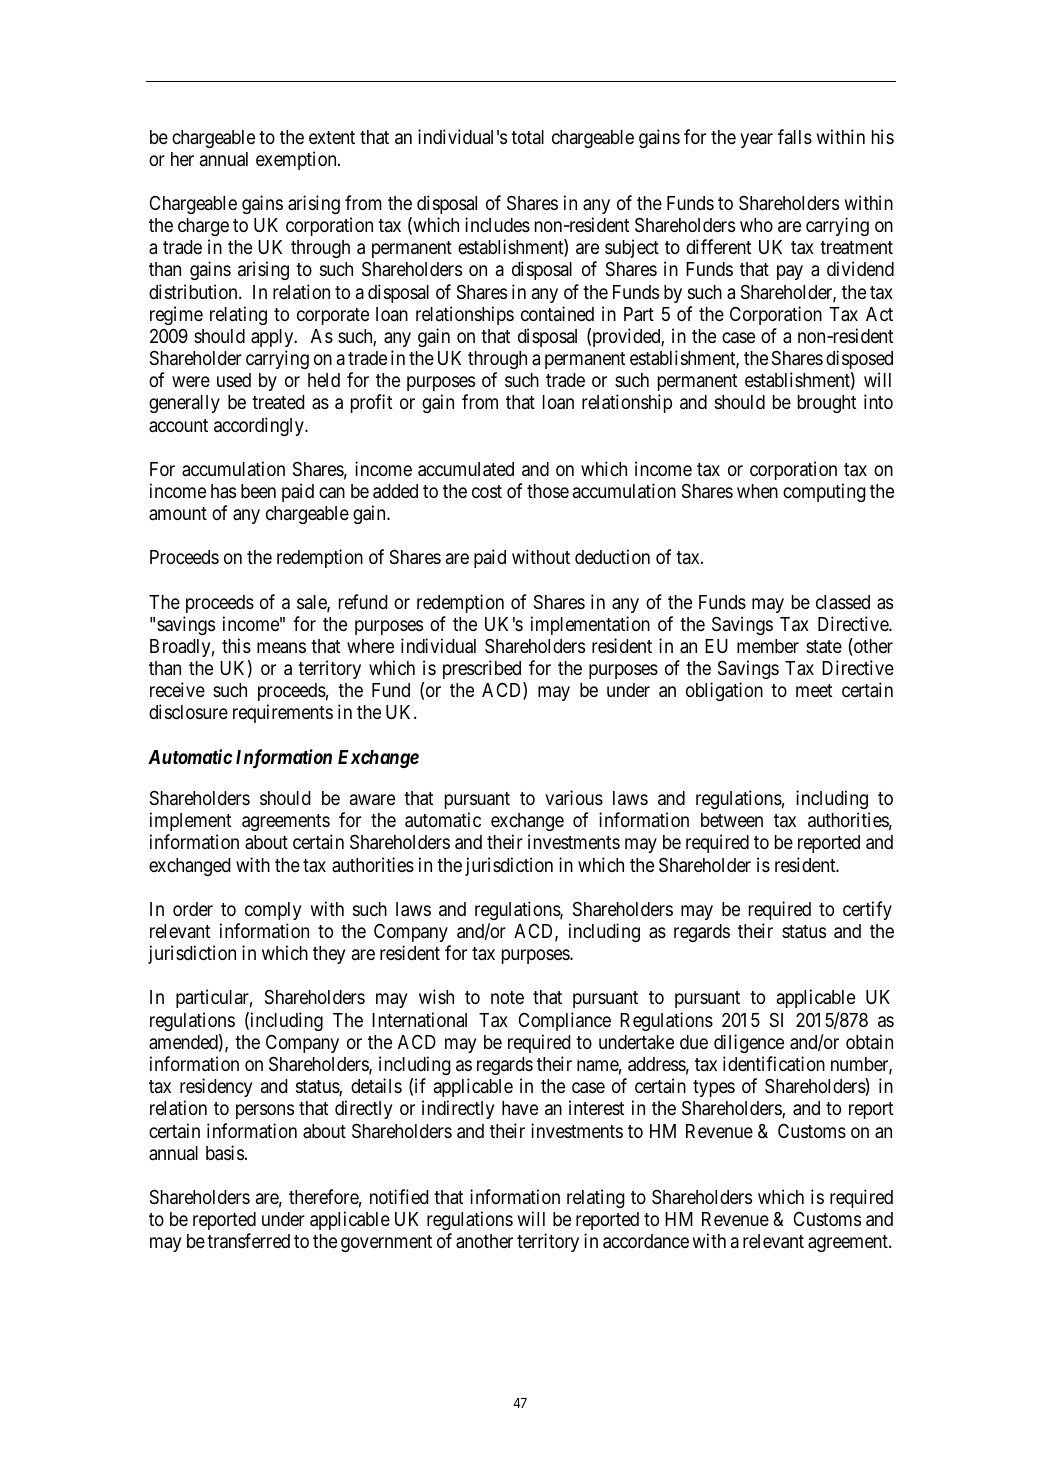 Image resolution: width=1042 pixels, height=1474 pixels. I want to click on total, so click(527, 137).
